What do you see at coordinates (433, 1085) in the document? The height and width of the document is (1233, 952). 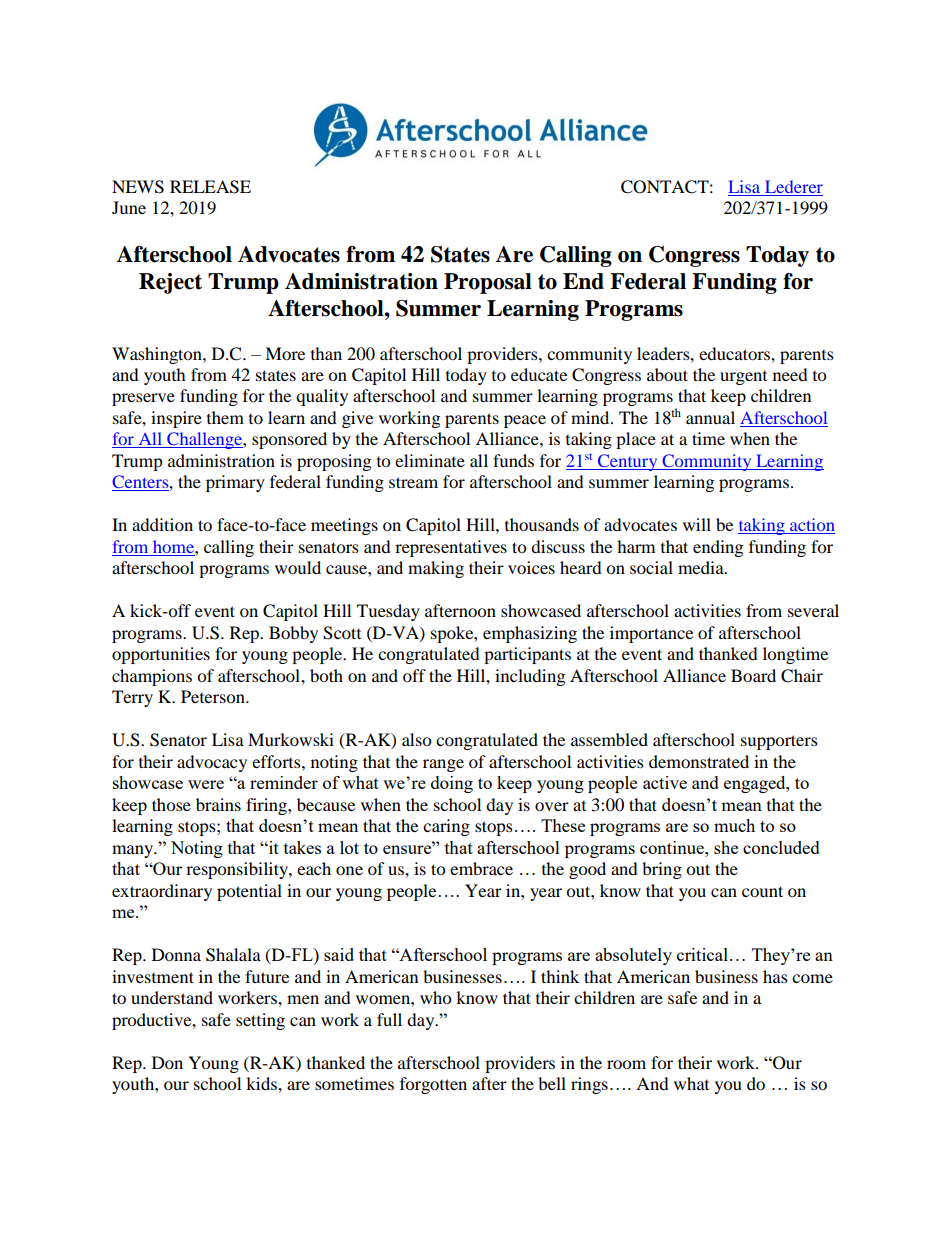 I see `forgotten` at bounding box center [433, 1085].
